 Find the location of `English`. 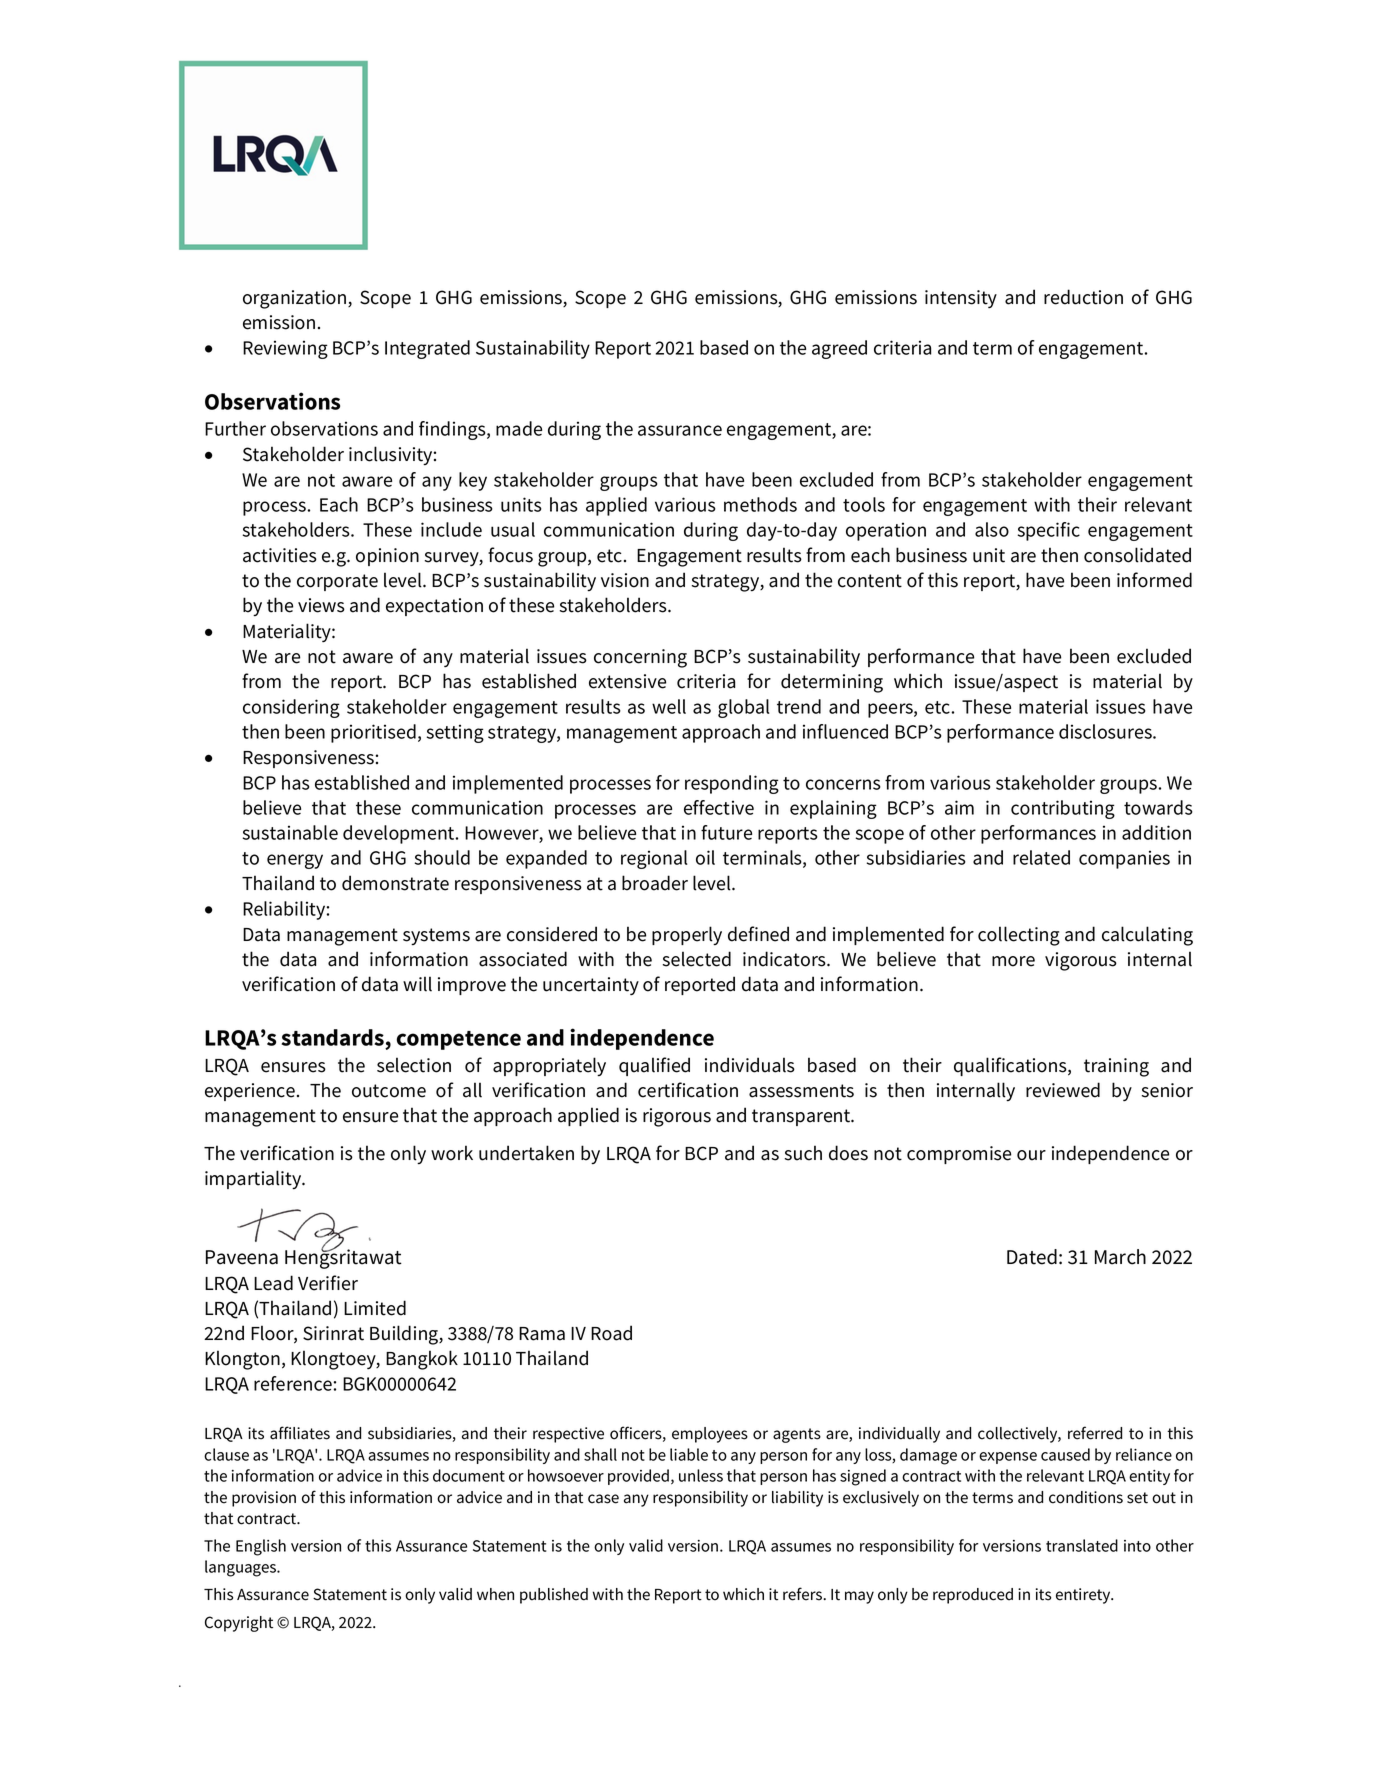

English is located at coordinates (261, 1547).
